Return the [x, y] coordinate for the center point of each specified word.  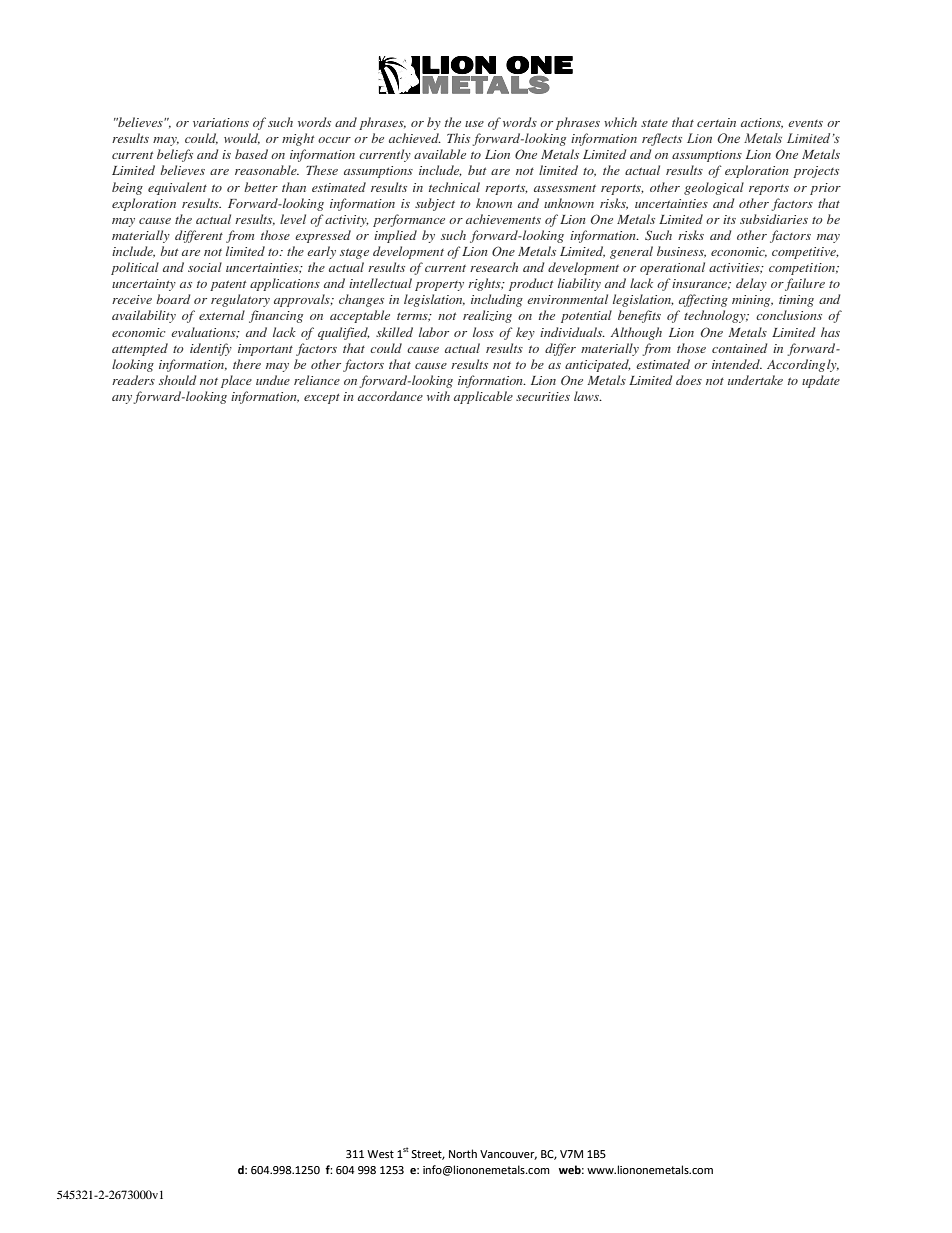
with [438, 396]
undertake [755, 380]
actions [762, 123]
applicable [483, 397]
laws [587, 396]
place [236, 381]
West [380, 1154]
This [458, 138]
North [463, 1153]
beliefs [175, 155]
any [123, 399]
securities [543, 396]
